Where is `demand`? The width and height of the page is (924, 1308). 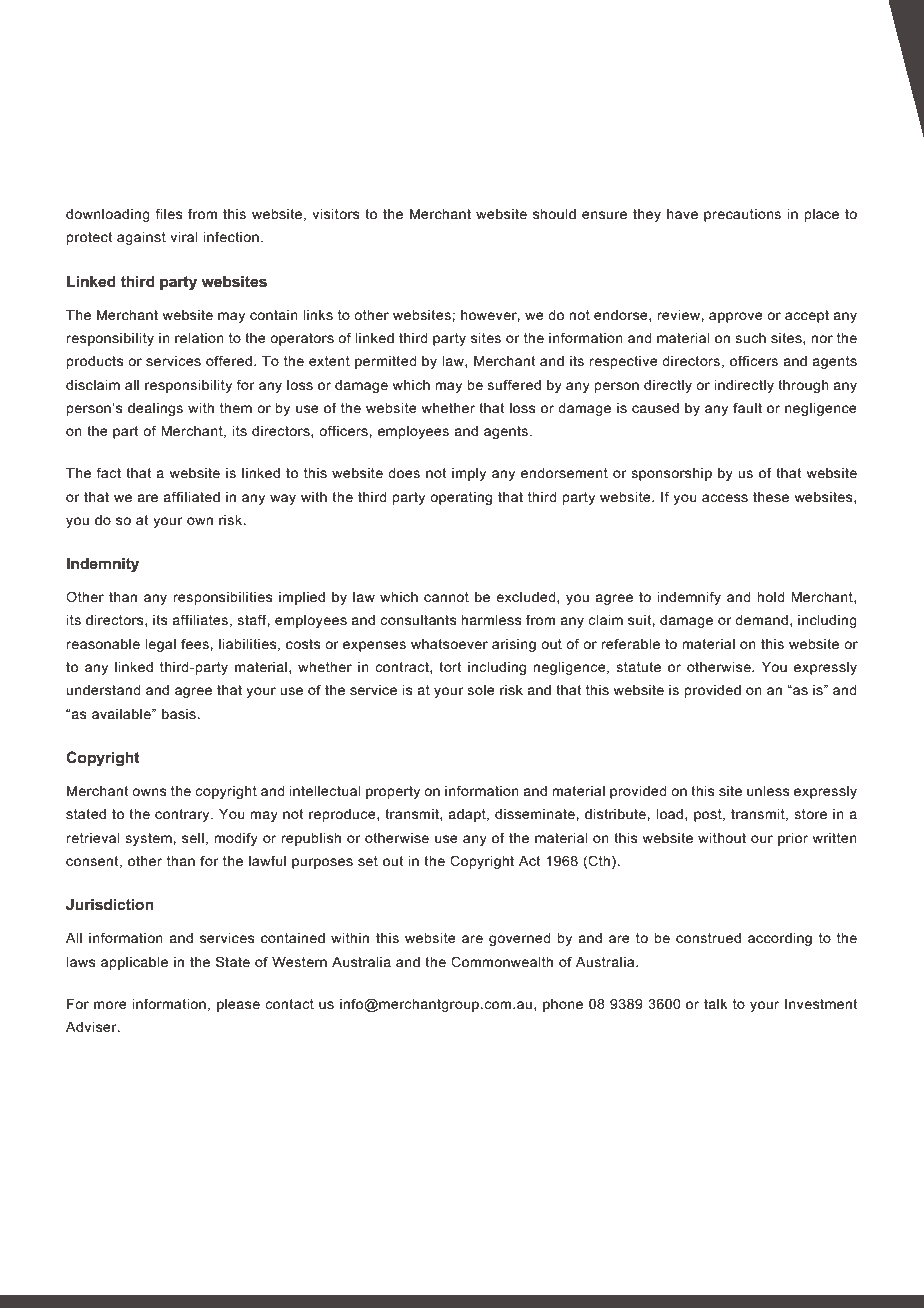 demand is located at coordinates (761, 620).
